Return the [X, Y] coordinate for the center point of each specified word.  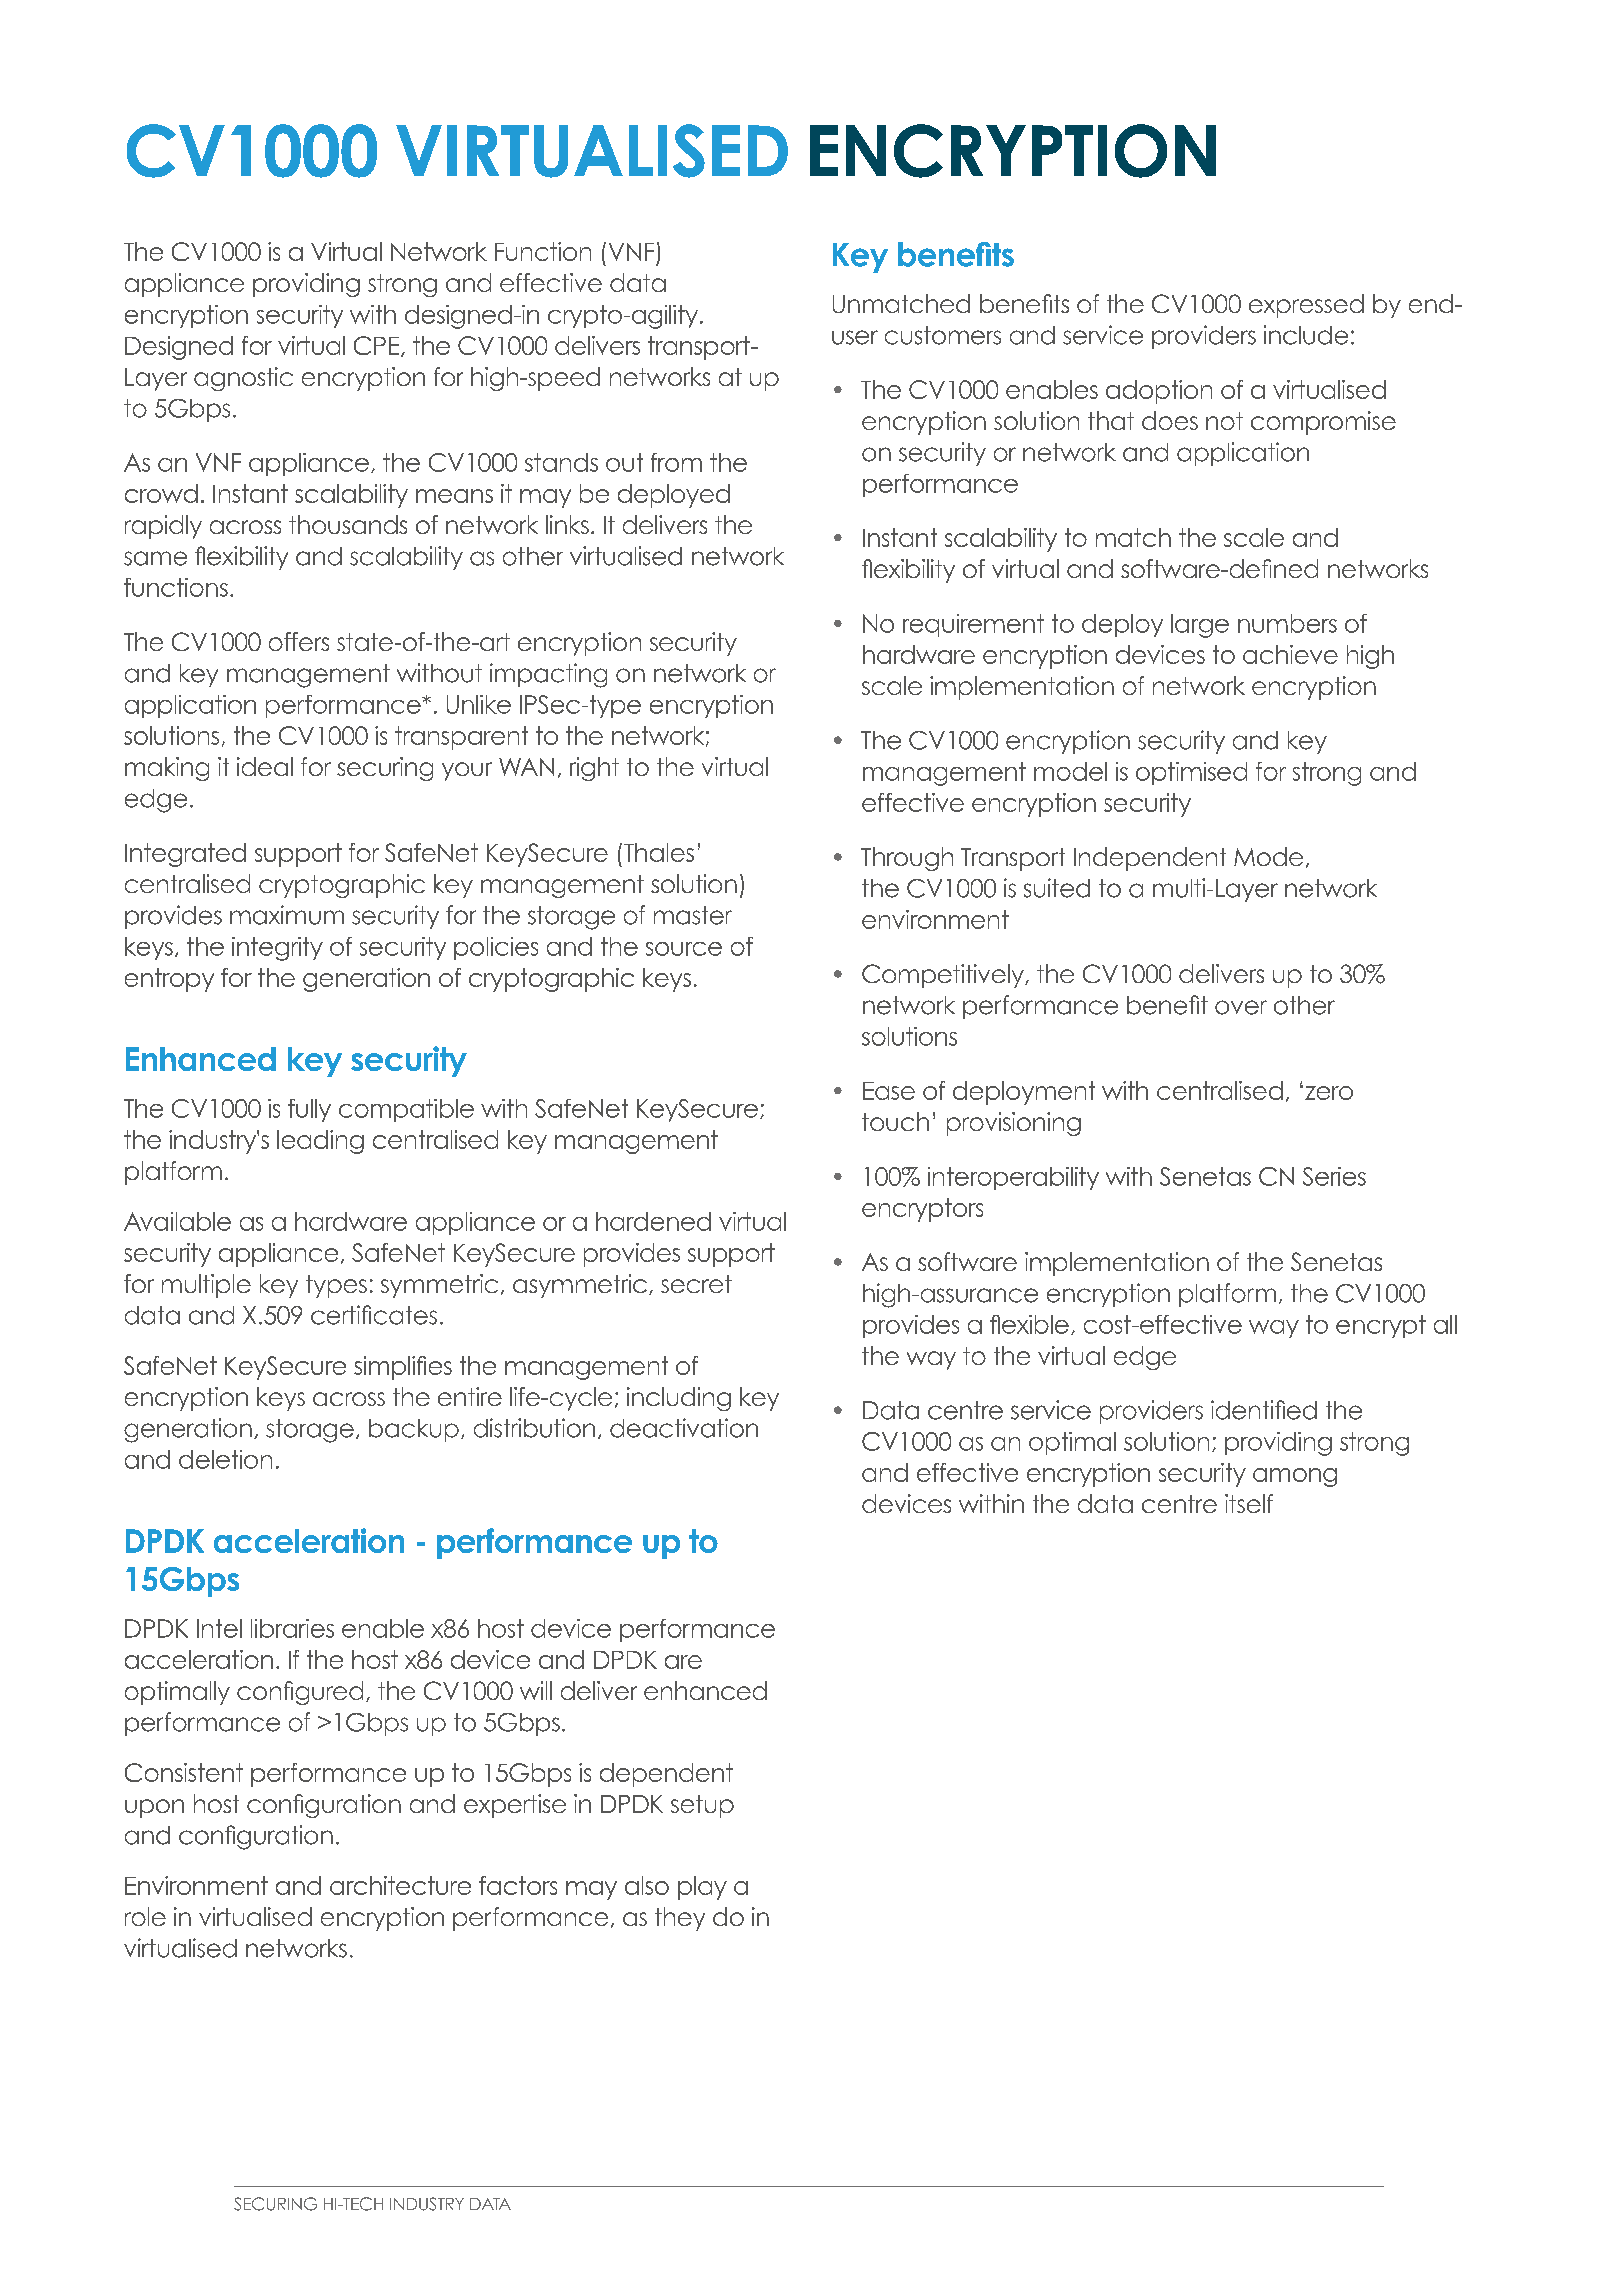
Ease [889, 1091]
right [594, 769]
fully [309, 1110]
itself [1249, 1503]
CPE [378, 346]
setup [702, 1806]
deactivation [684, 1428]
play [702, 1888]
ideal [265, 766]
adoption [1159, 392]
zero [1329, 1093]
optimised [1191, 773]
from [676, 462]
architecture [400, 1885]
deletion [225, 1459]
